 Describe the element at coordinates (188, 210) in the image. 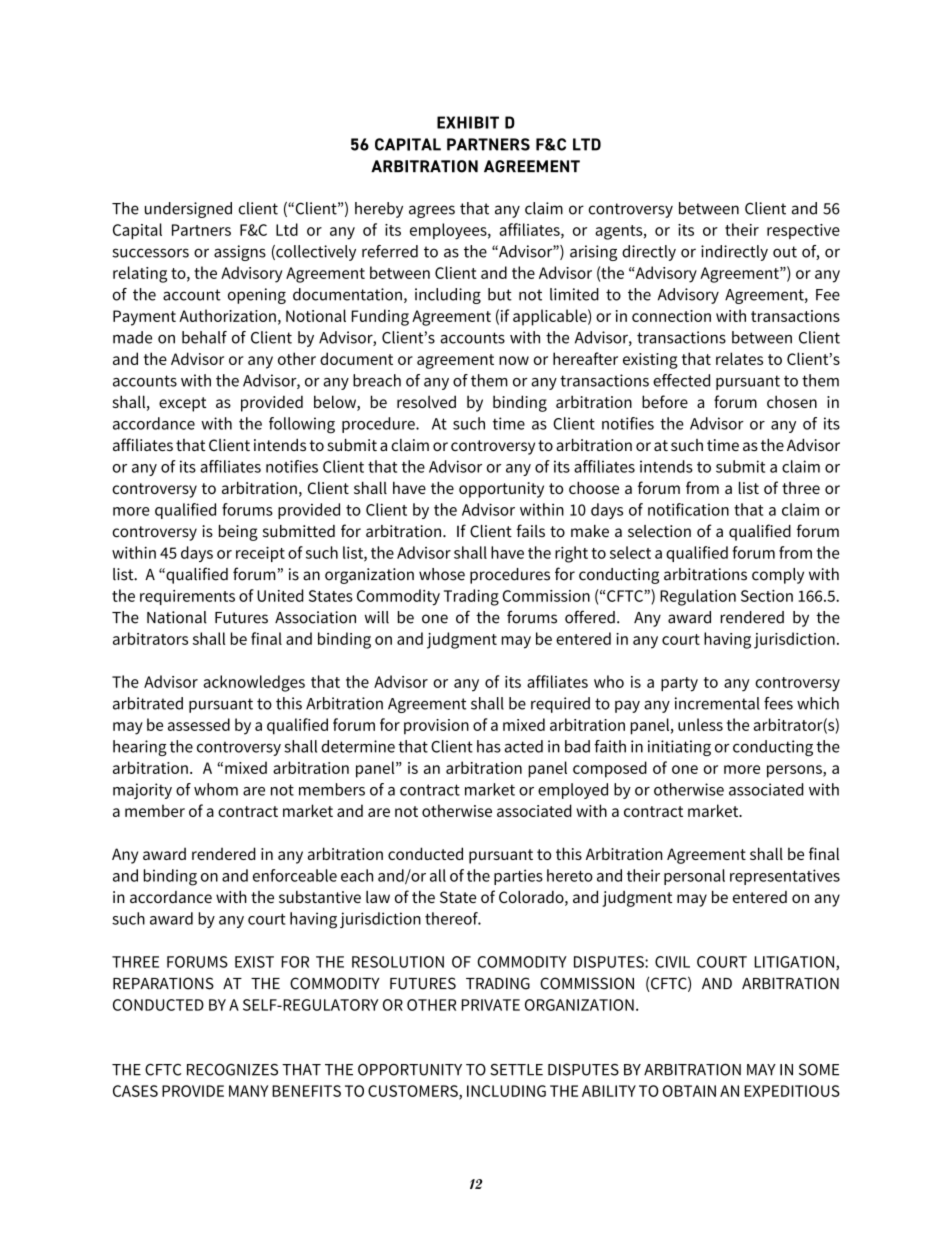

I see `undersigned` at that location.
